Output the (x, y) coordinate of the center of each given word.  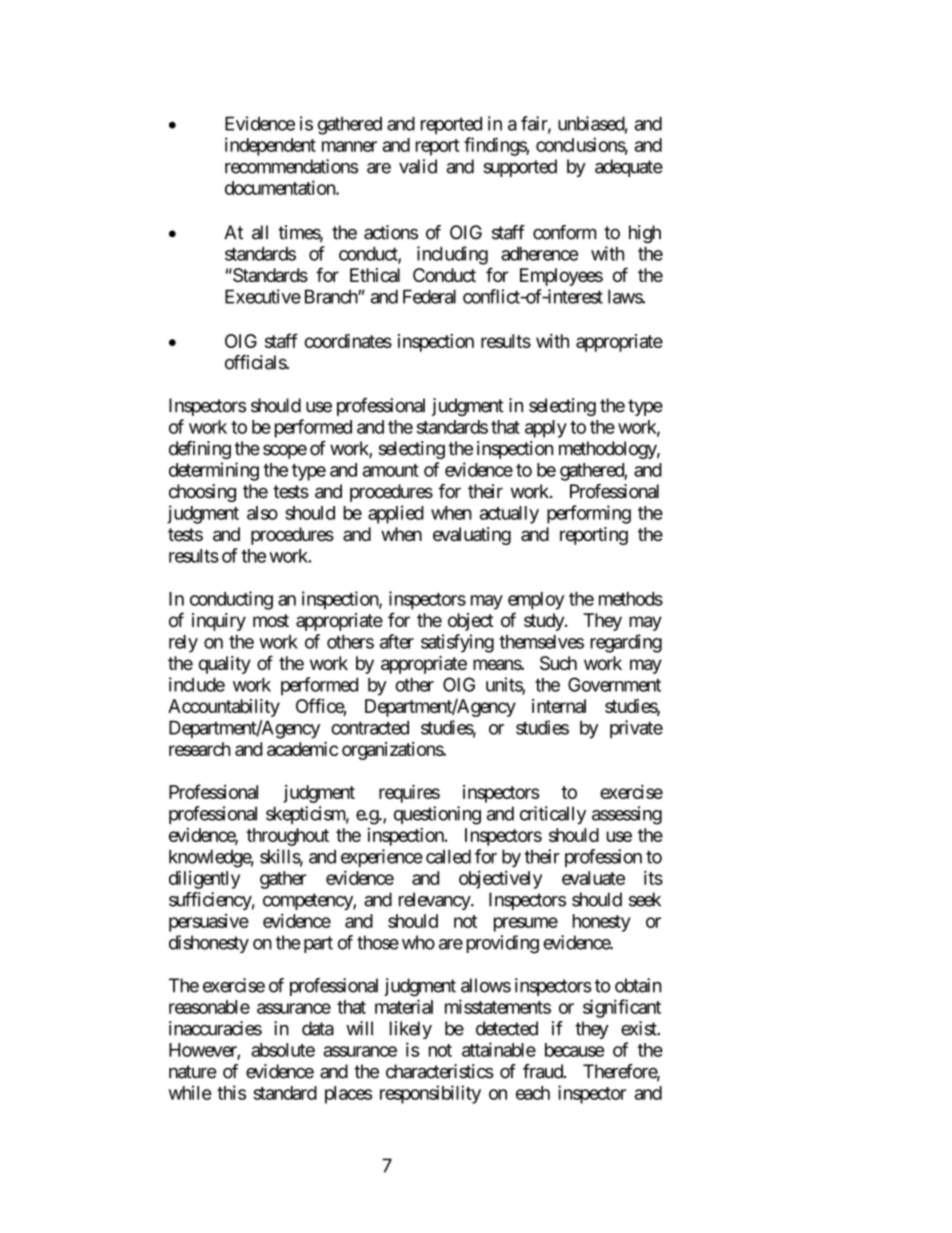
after (397, 641)
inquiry (219, 622)
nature (193, 1072)
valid (418, 166)
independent (270, 146)
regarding (626, 643)
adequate (629, 168)
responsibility (430, 1094)
